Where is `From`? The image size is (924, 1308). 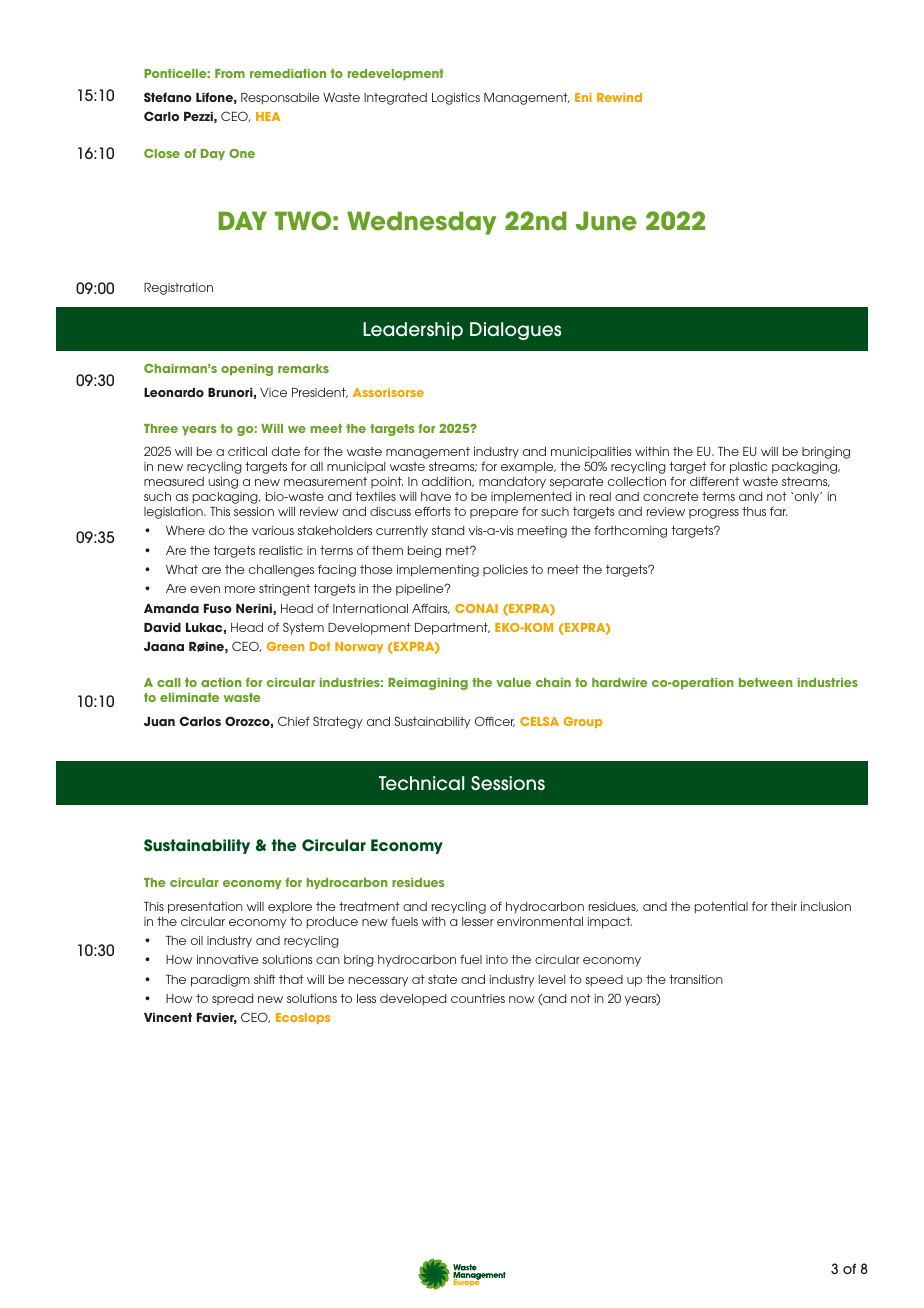 From is located at coordinates (230, 73).
